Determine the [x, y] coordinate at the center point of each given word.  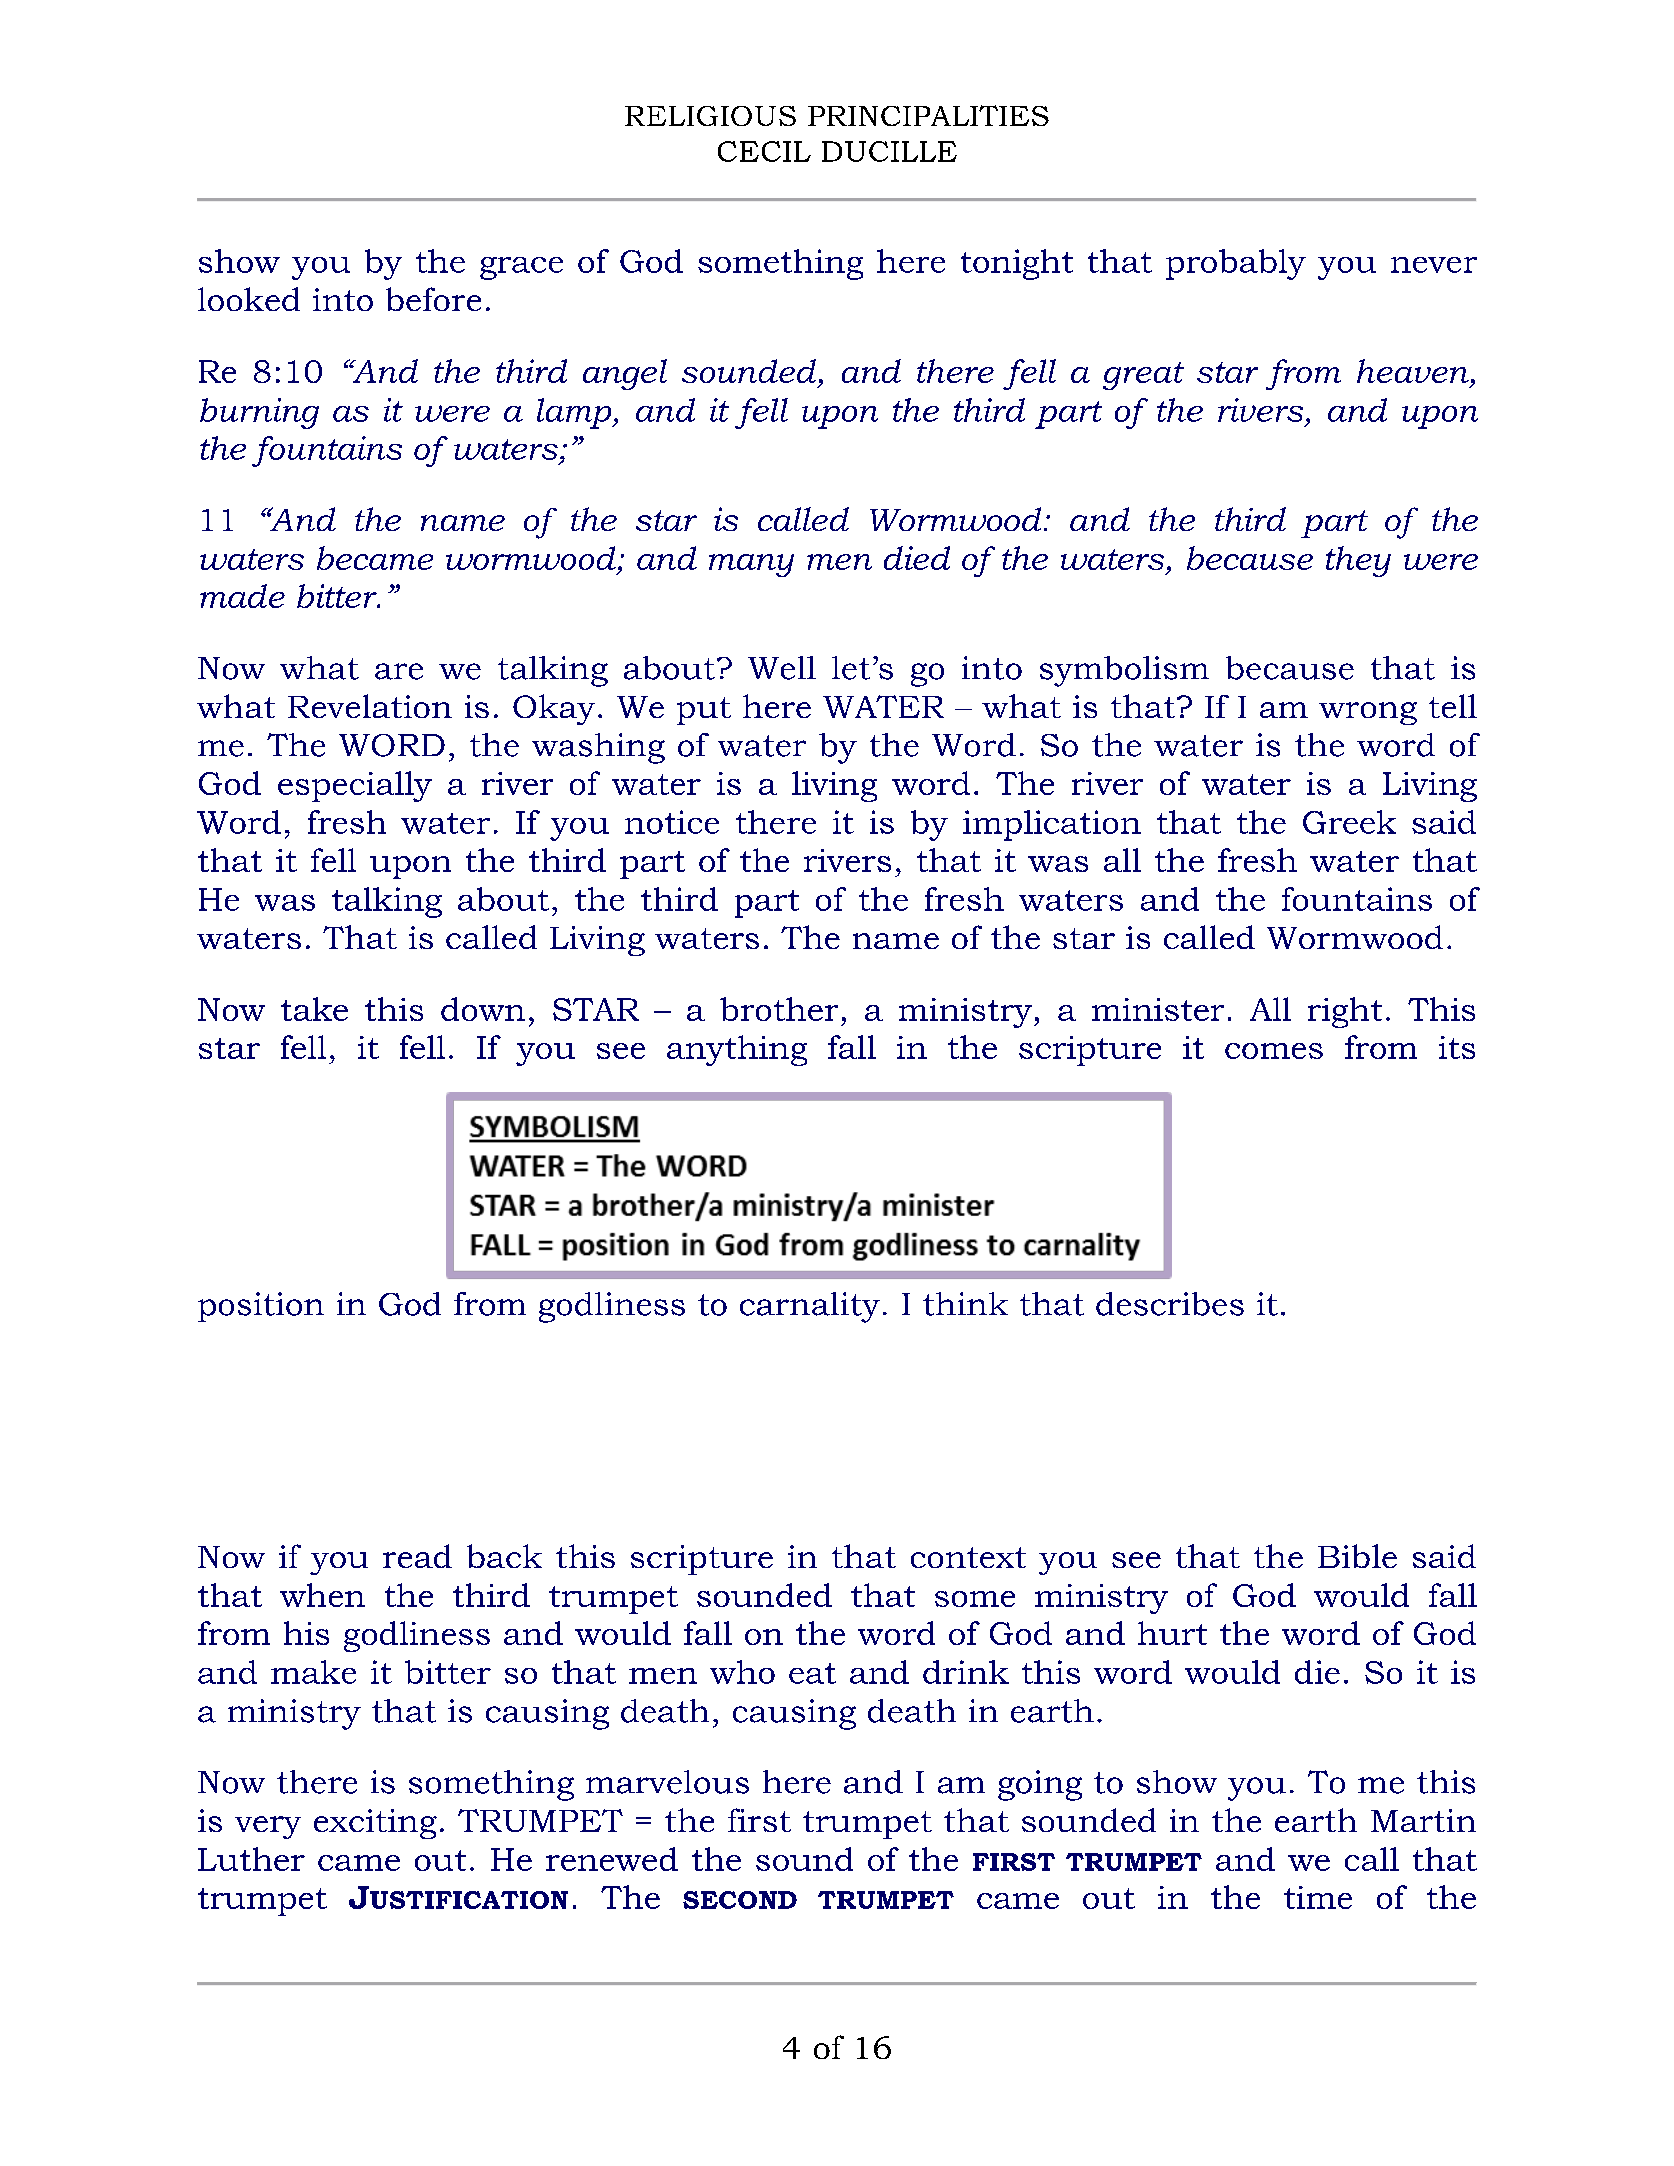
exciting [375, 1824]
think [965, 1304]
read [417, 1556]
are [399, 671]
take [314, 1009]
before [433, 299]
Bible [1357, 1556]
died [917, 558]
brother [779, 1009]
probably [1236, 264]
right [1345, 1012]
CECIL [764, 151]
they [1358, 561]
